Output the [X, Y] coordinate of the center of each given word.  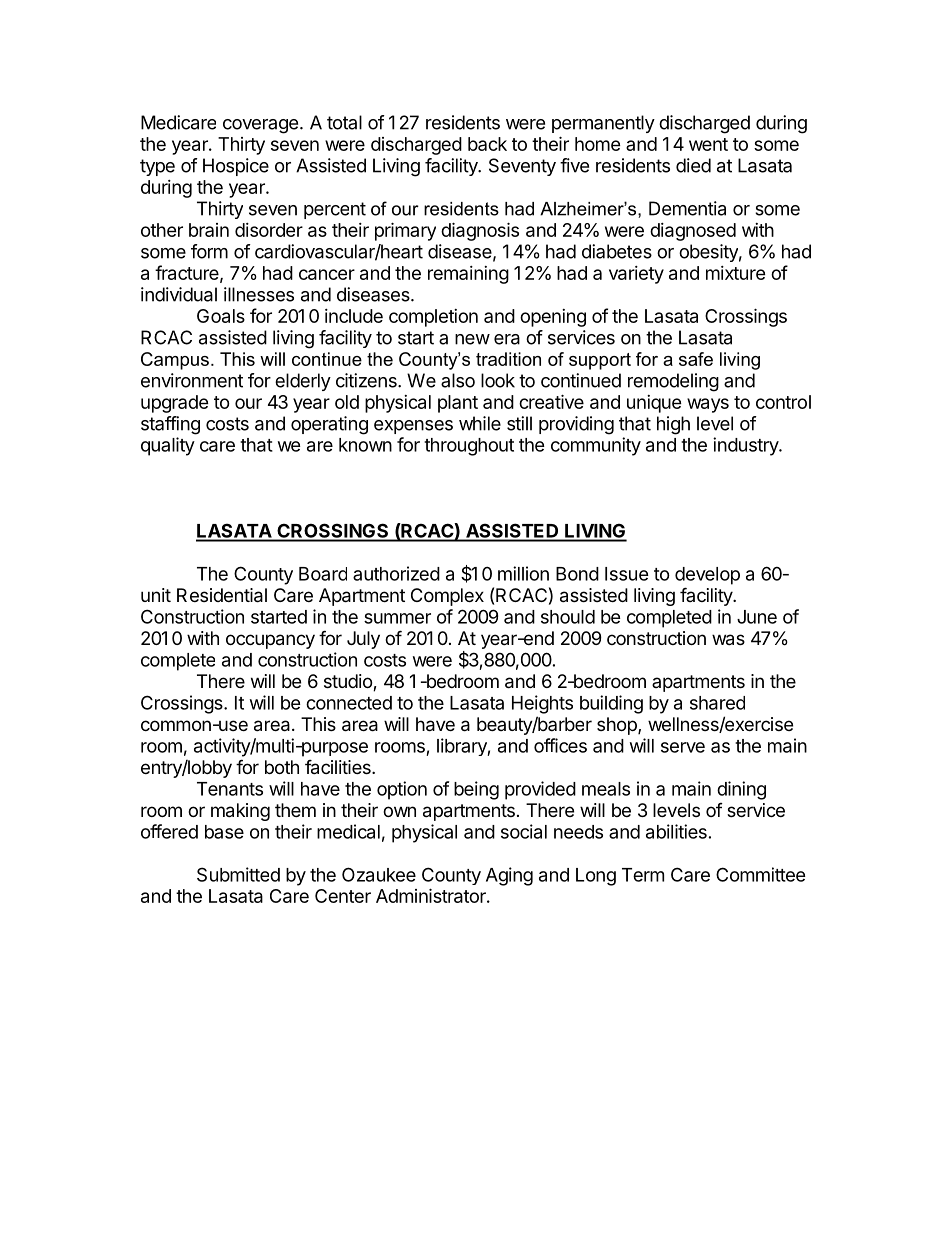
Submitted [238, 874]
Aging [509, 876]
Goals [221, 316]
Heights [542, 704]
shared [717, 703]
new [472, 339]
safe [696, 359]
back [487, 144]
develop [707, 576]
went [708, 144]
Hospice [236, 167]
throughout [469, 447]
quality [168, 446]
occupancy [270, 641]
